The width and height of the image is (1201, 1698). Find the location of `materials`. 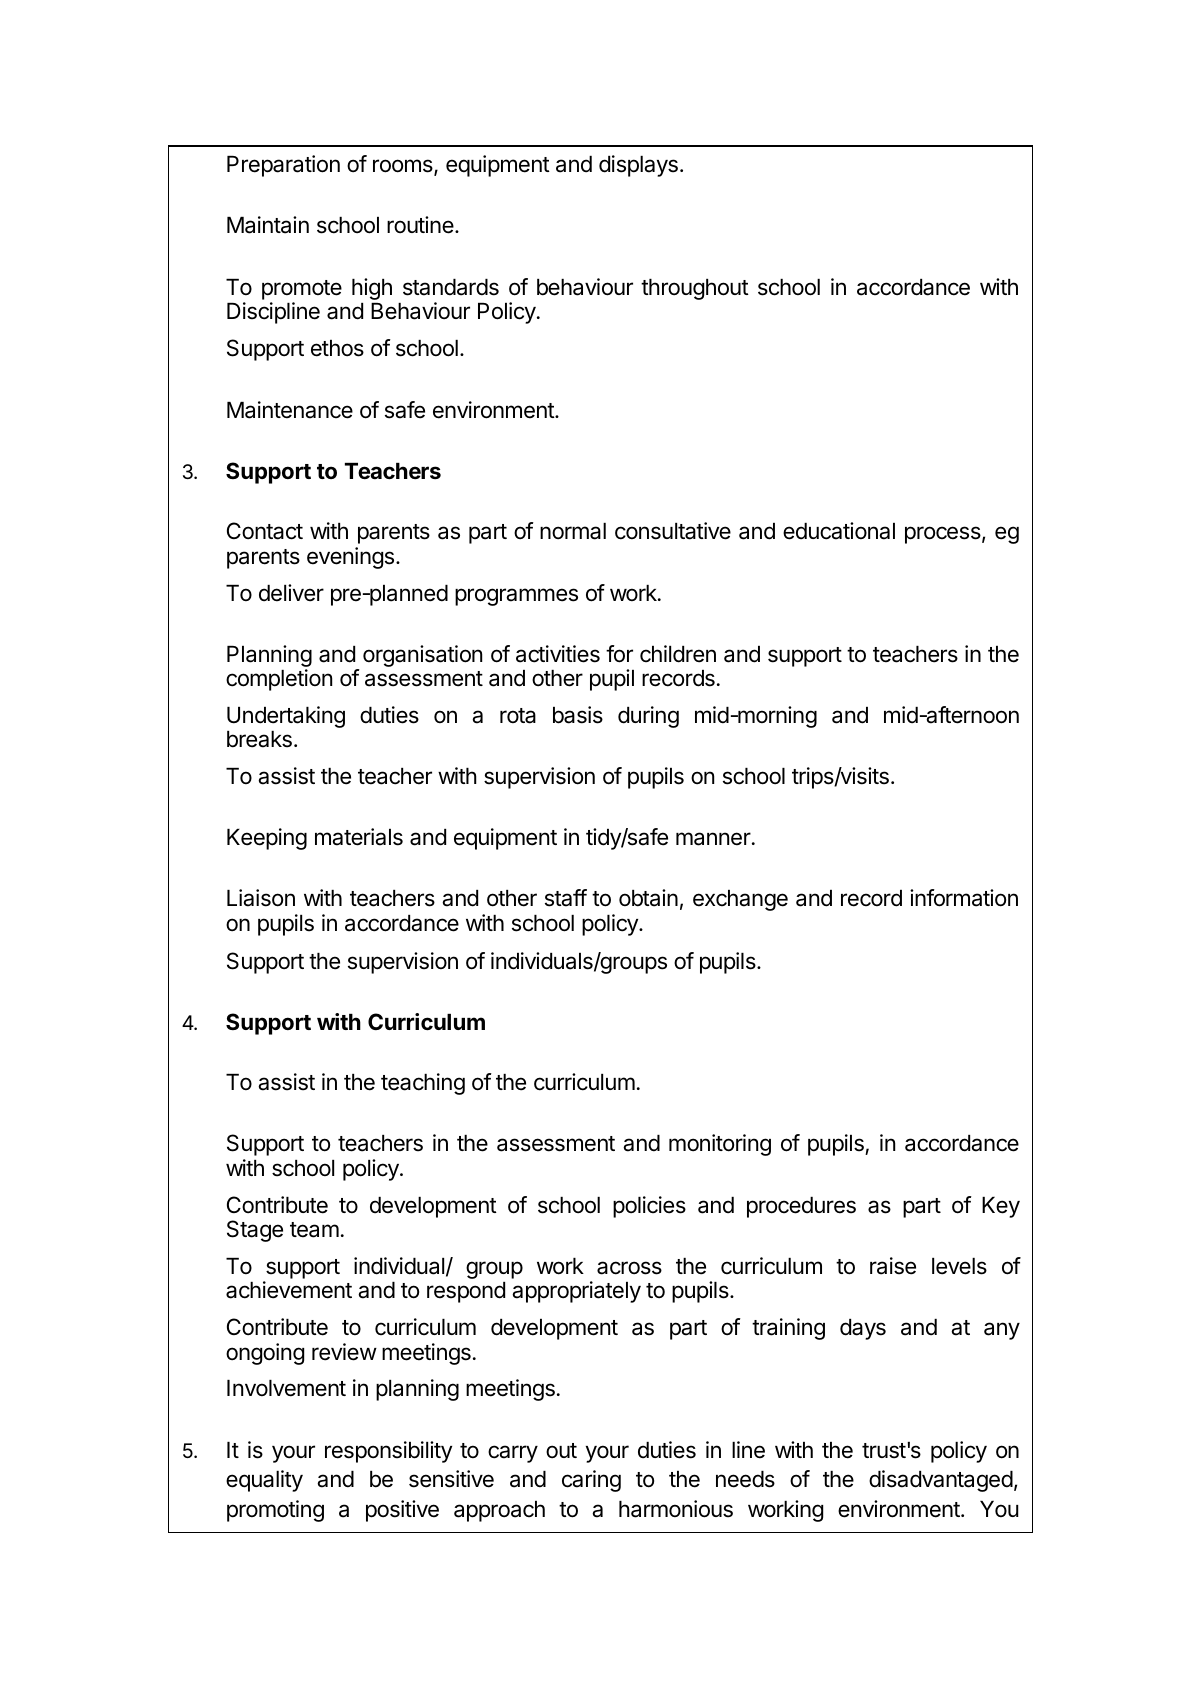

materials is located at coordinates (359, 837).
